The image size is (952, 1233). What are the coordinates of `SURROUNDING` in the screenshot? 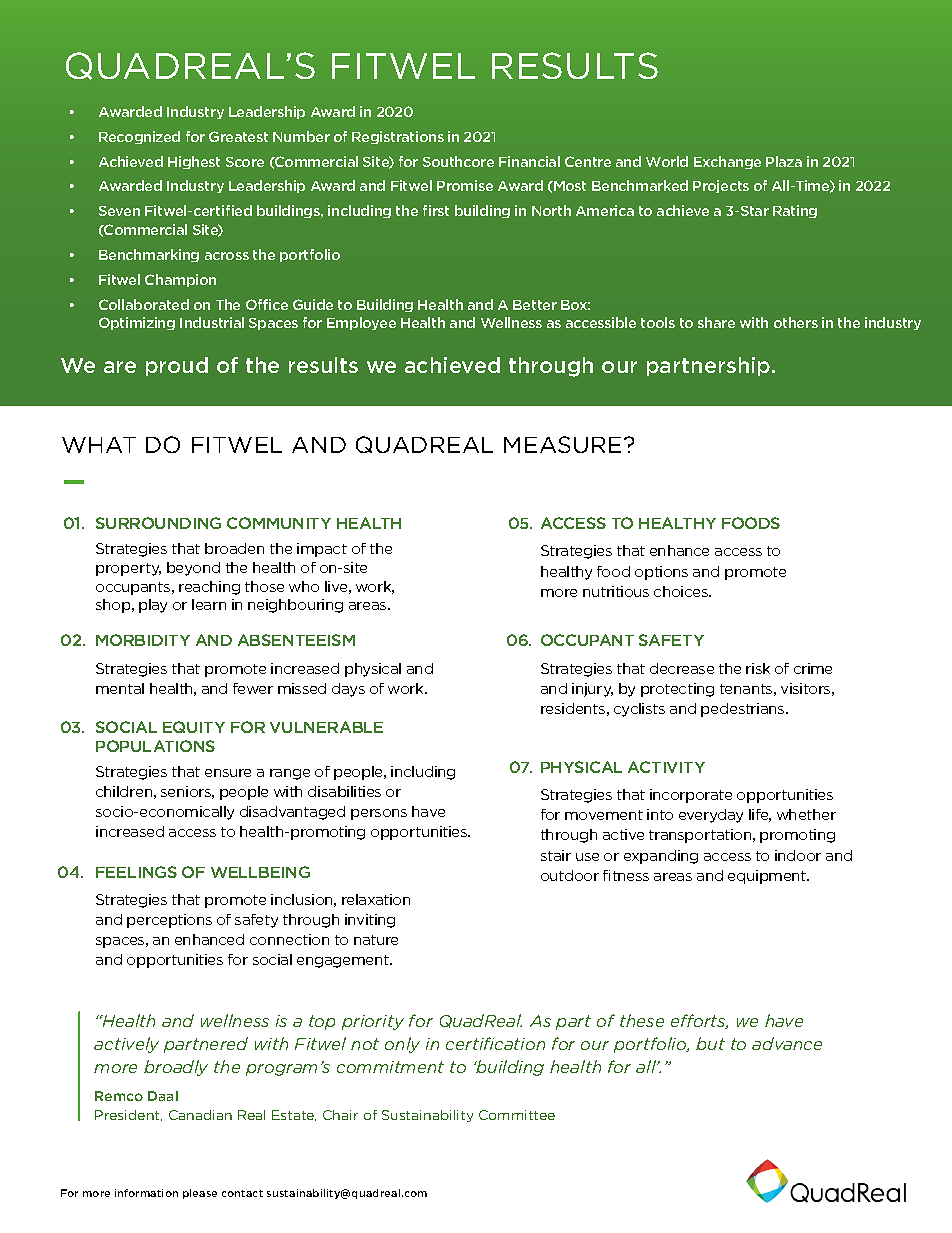 It's located at (158, 523).
